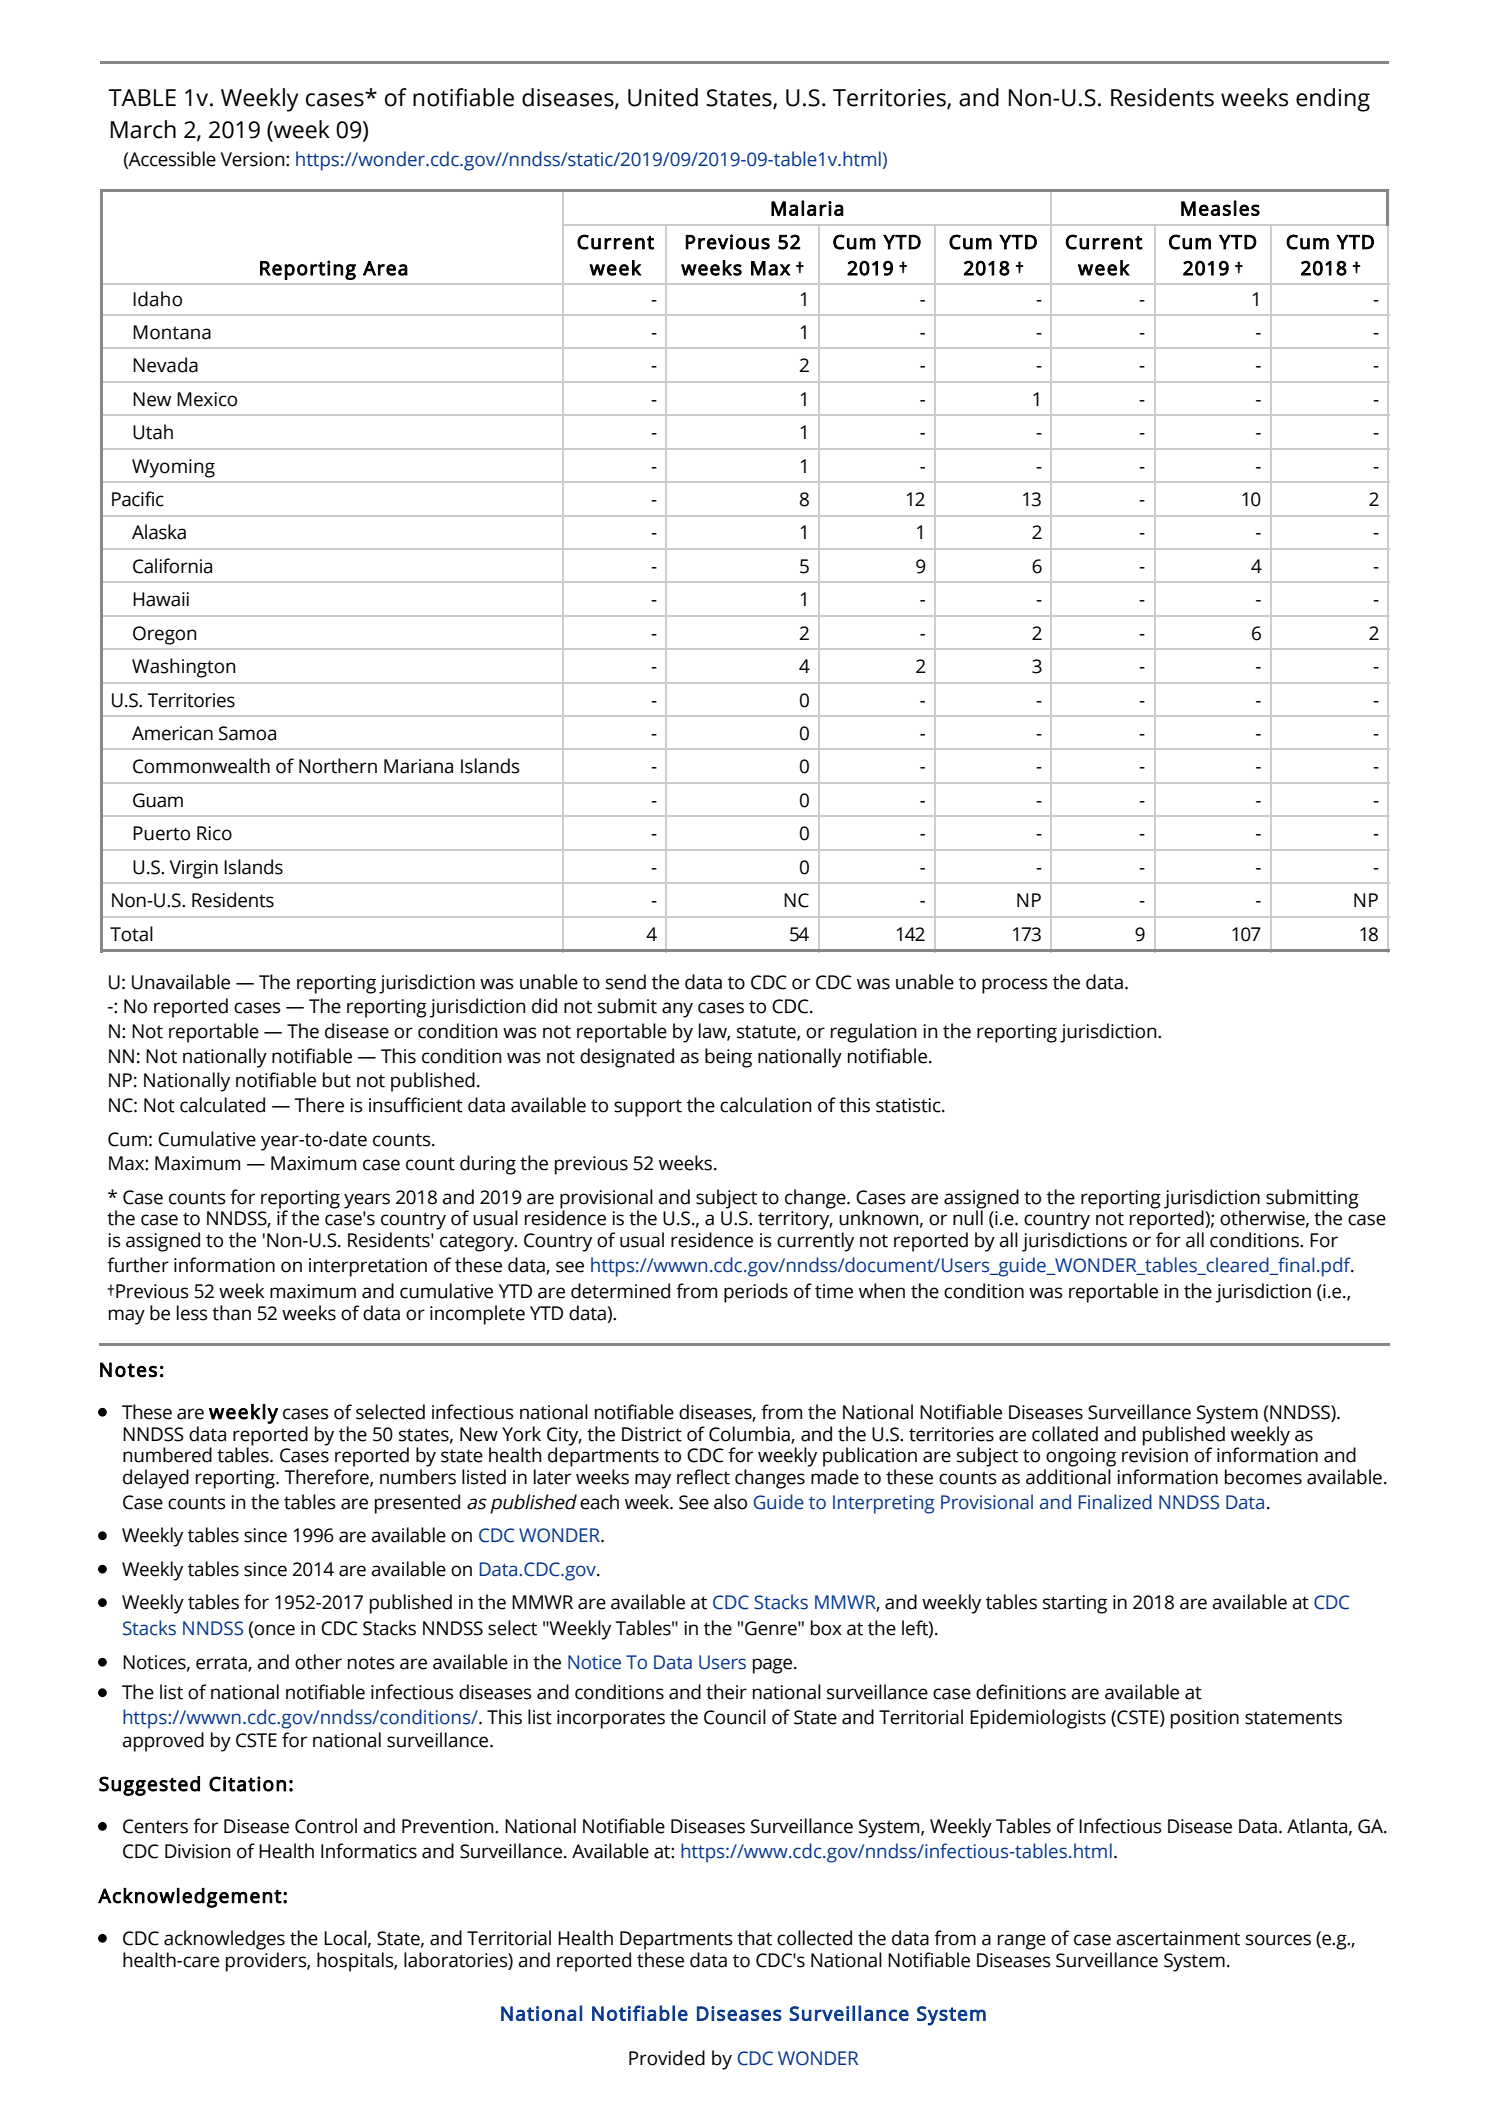 The width and height of the screenshot is (1488, 2106). I want to click on revision, so click(1155, 1455).
